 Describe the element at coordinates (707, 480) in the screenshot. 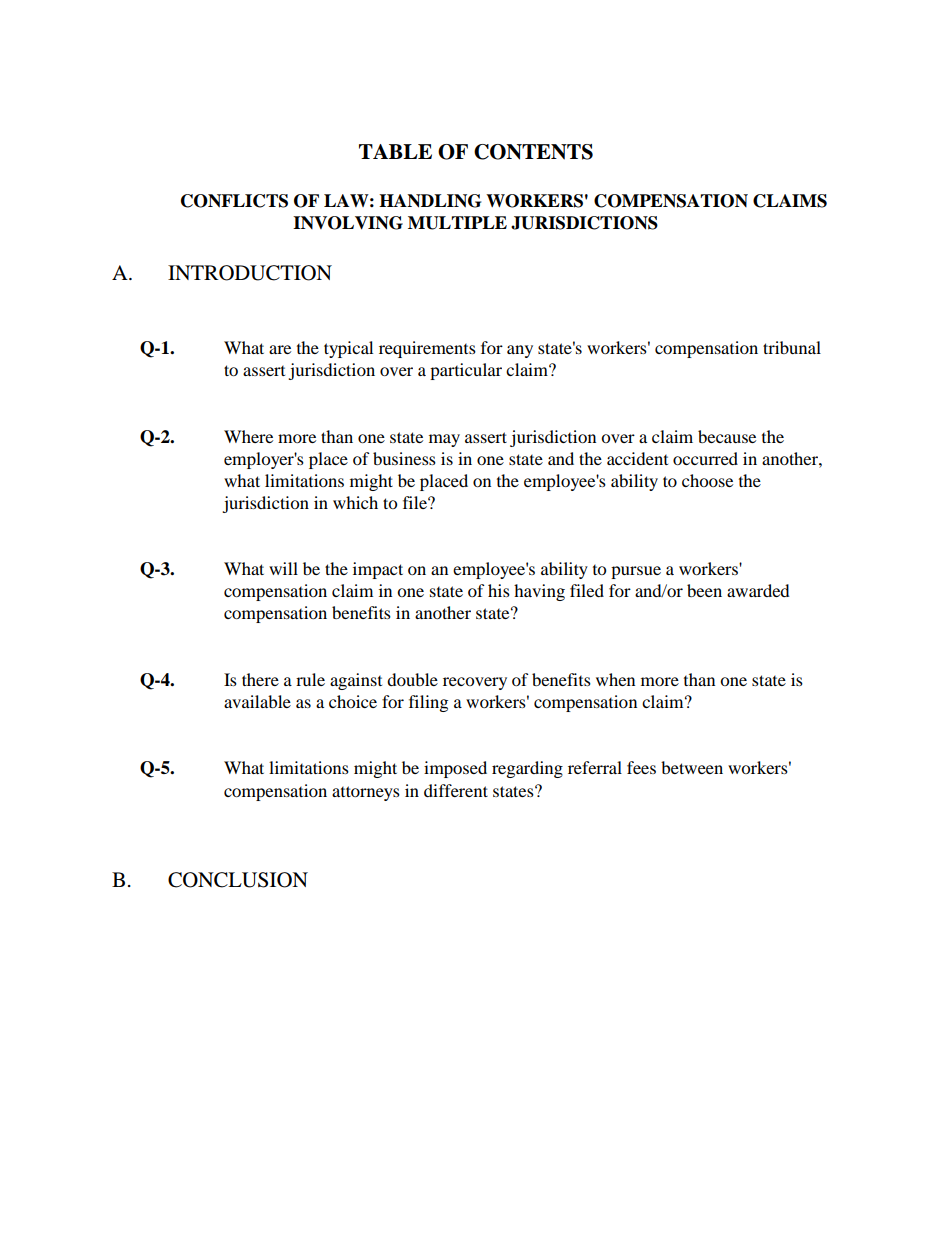

I see `choose` at that location.
